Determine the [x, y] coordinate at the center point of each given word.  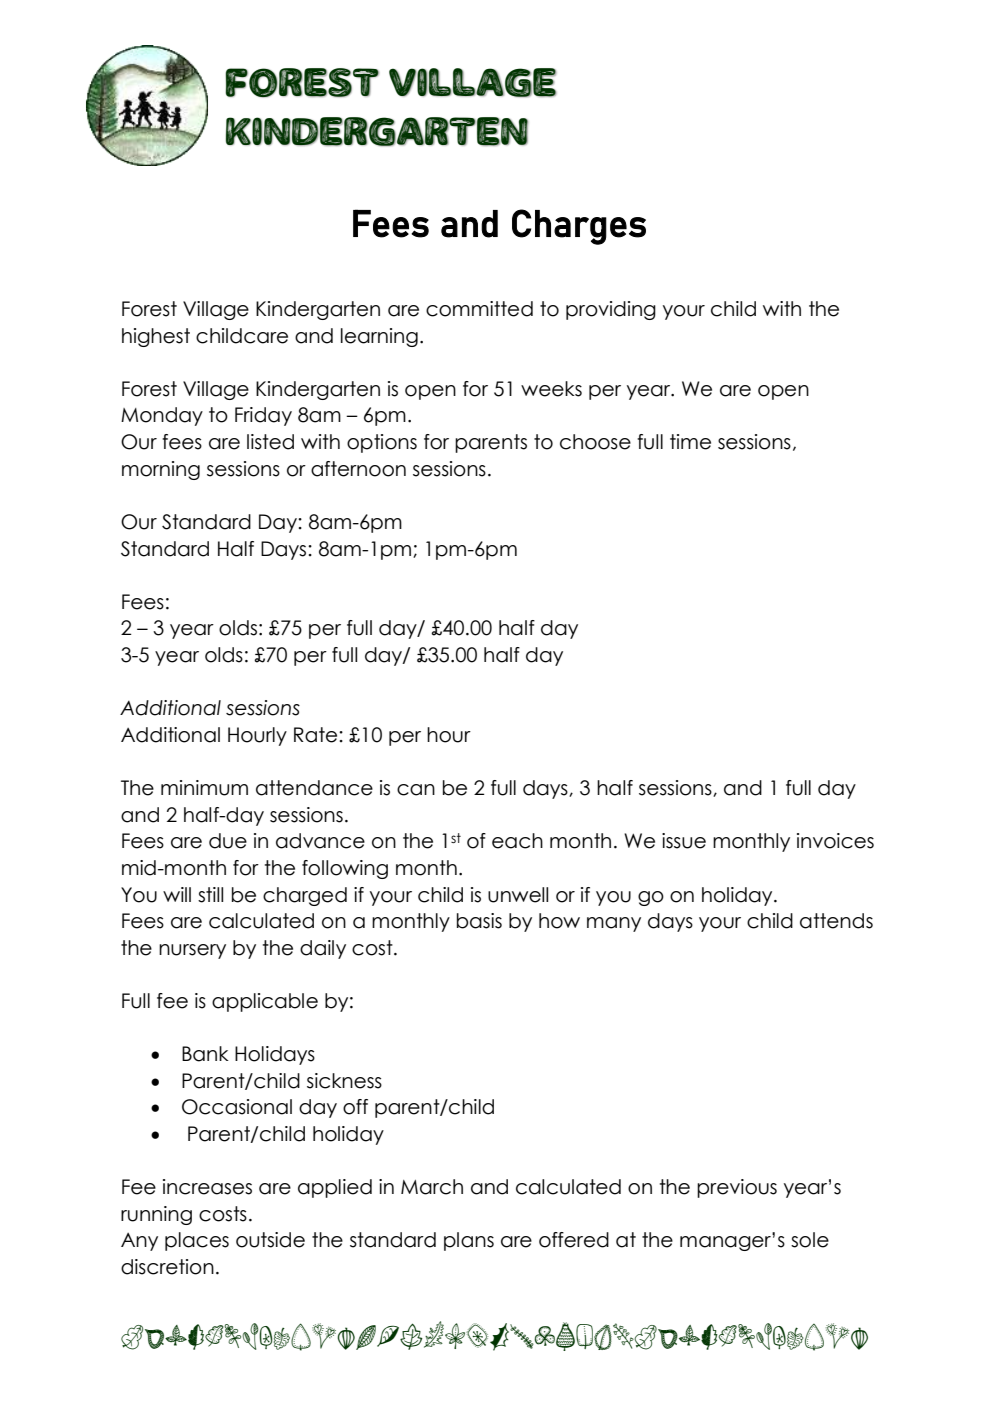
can [416, 790]
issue [684, 841]
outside [270, 1240]
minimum [204, 788]
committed [479, 309]
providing [611, 310]
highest [156, 337]
